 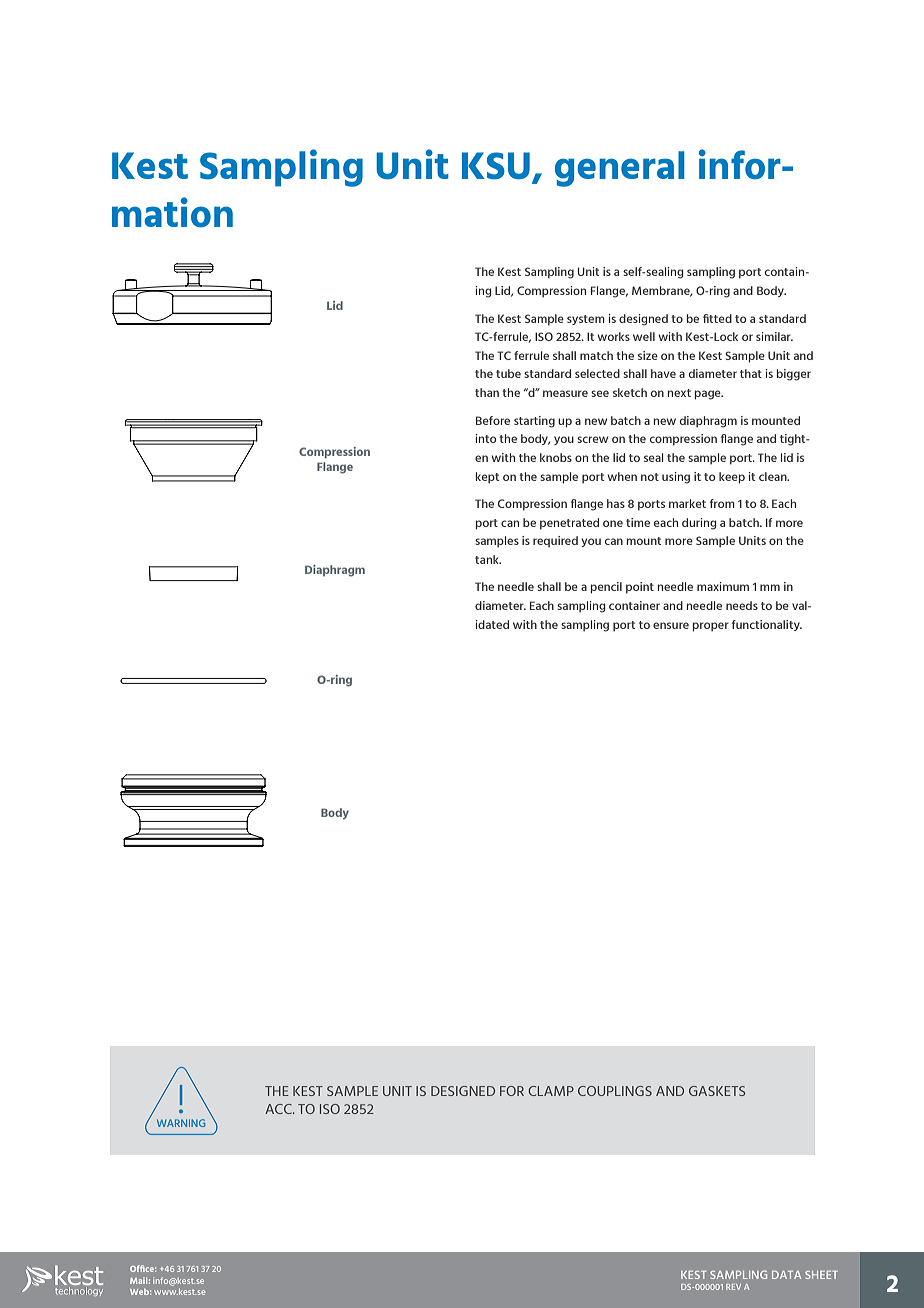 I want to click on fitted, so click(x=717, y=318).
